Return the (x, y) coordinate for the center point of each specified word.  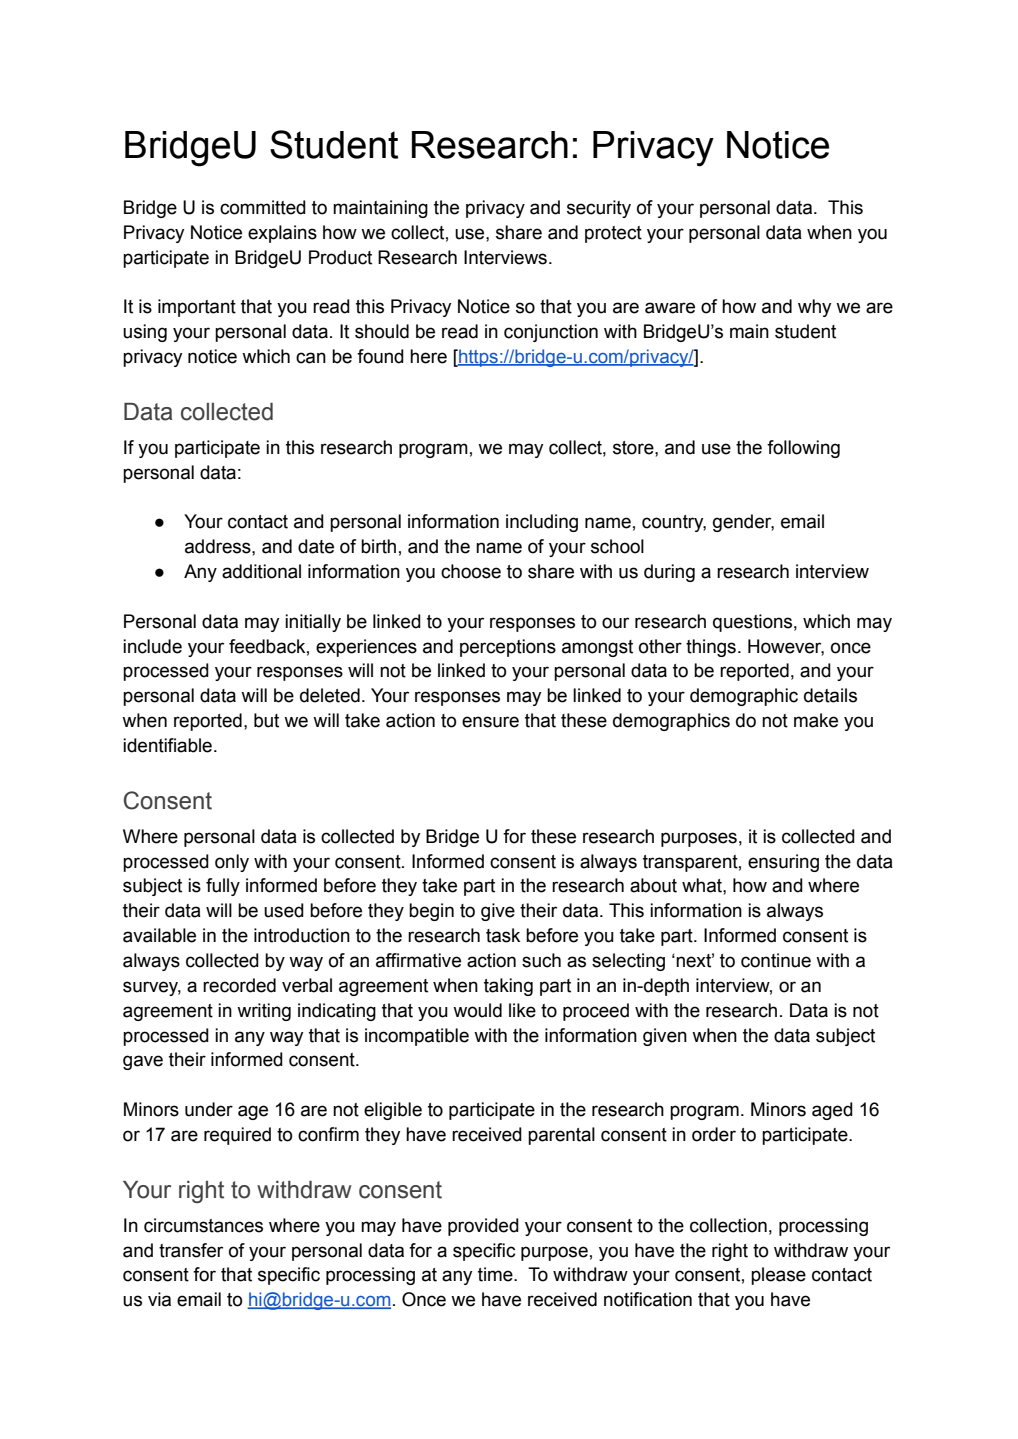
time (496, 1274)
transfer (191, 1250)
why (814, 308)
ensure (490, 722)
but (266, 720)
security (599, 209)
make (816, 720)
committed (263, 207)
